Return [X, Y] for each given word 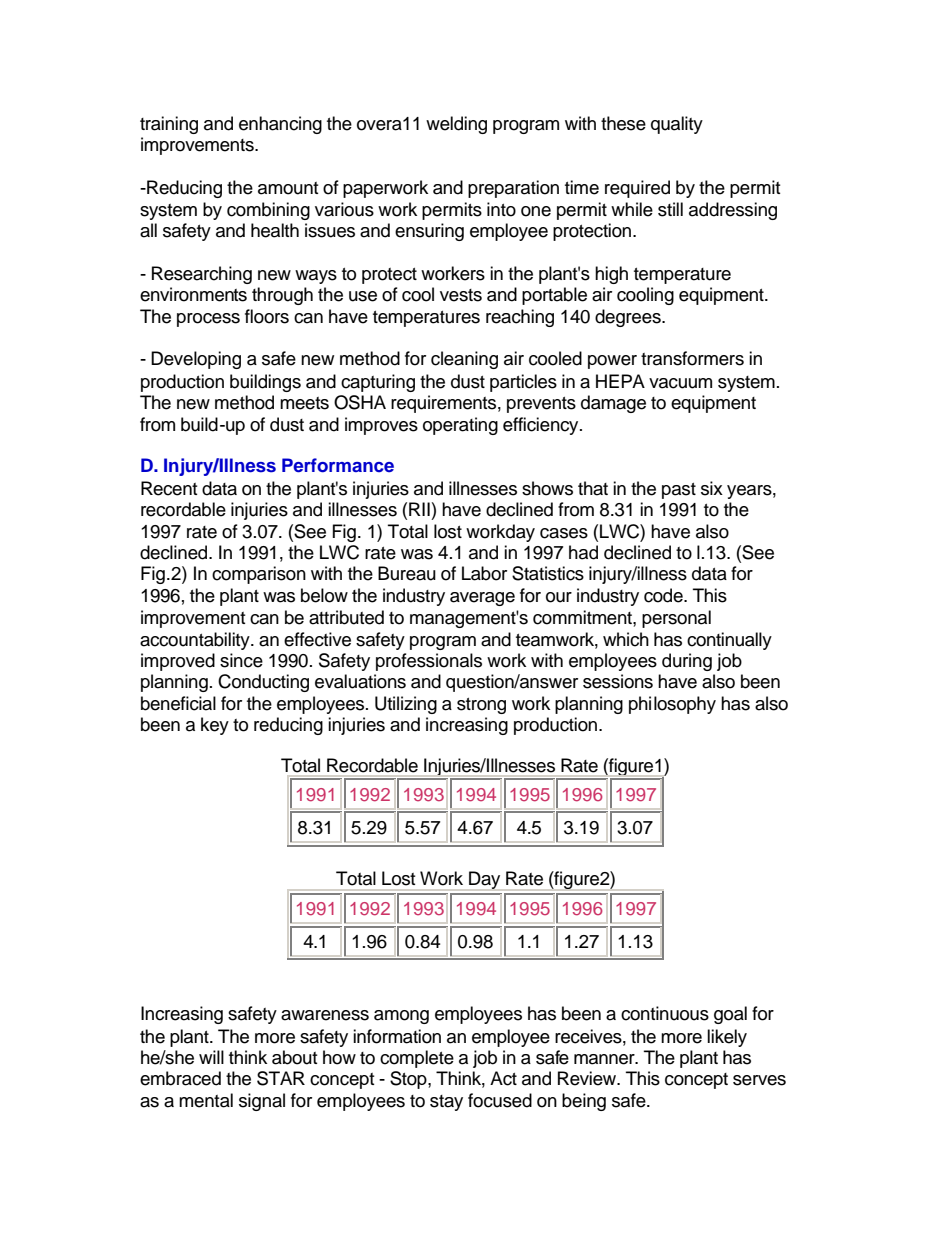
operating [460, 426]
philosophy [672, 705]
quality [677, 125]
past [679, 491]
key [215, 726]
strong [481, 706]
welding [456, 125]
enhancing [280, 125]
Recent [169, 488]
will [211, 1057]
